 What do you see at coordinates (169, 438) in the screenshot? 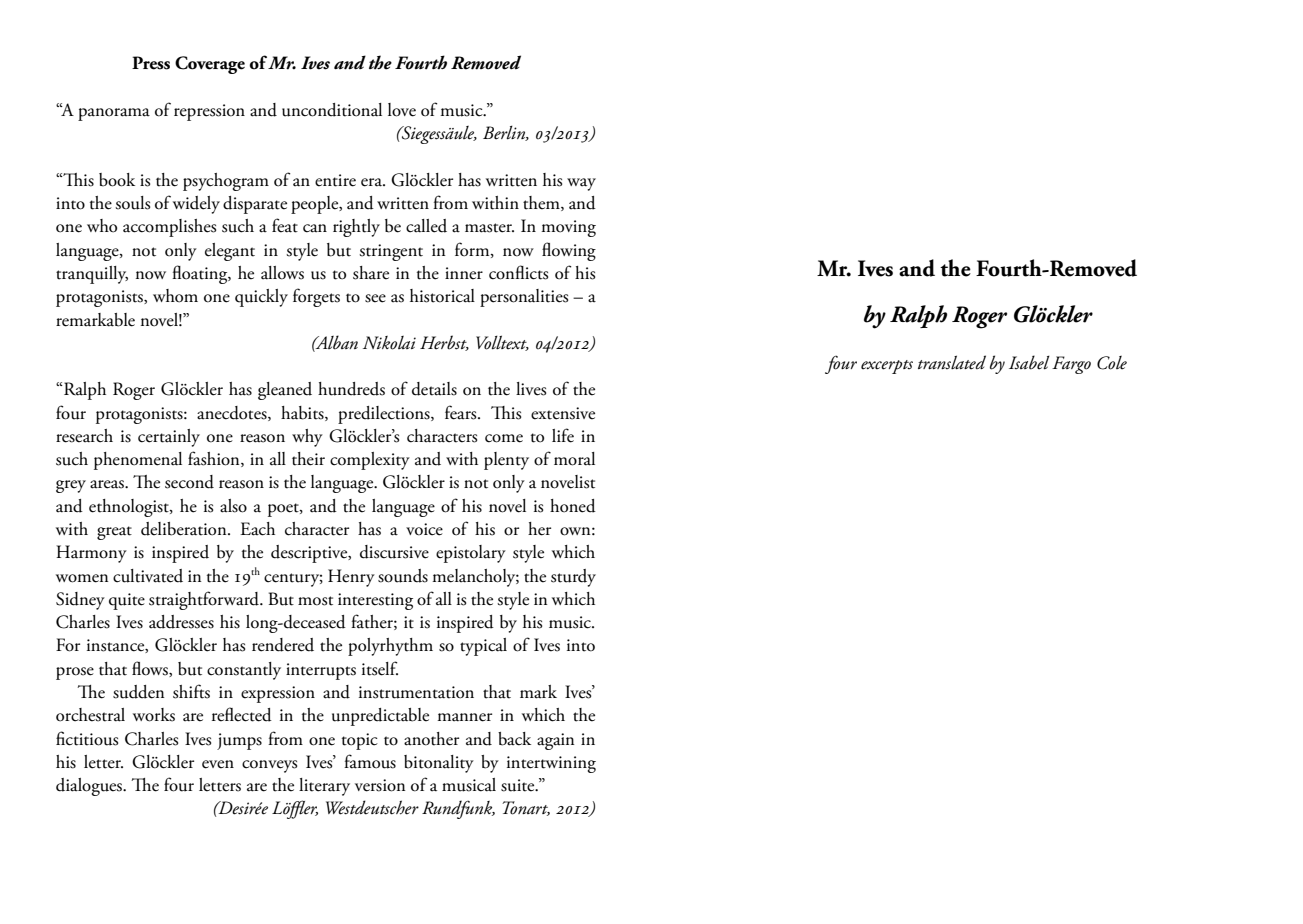
I see `certainly` at bounding box center [169, 438].
